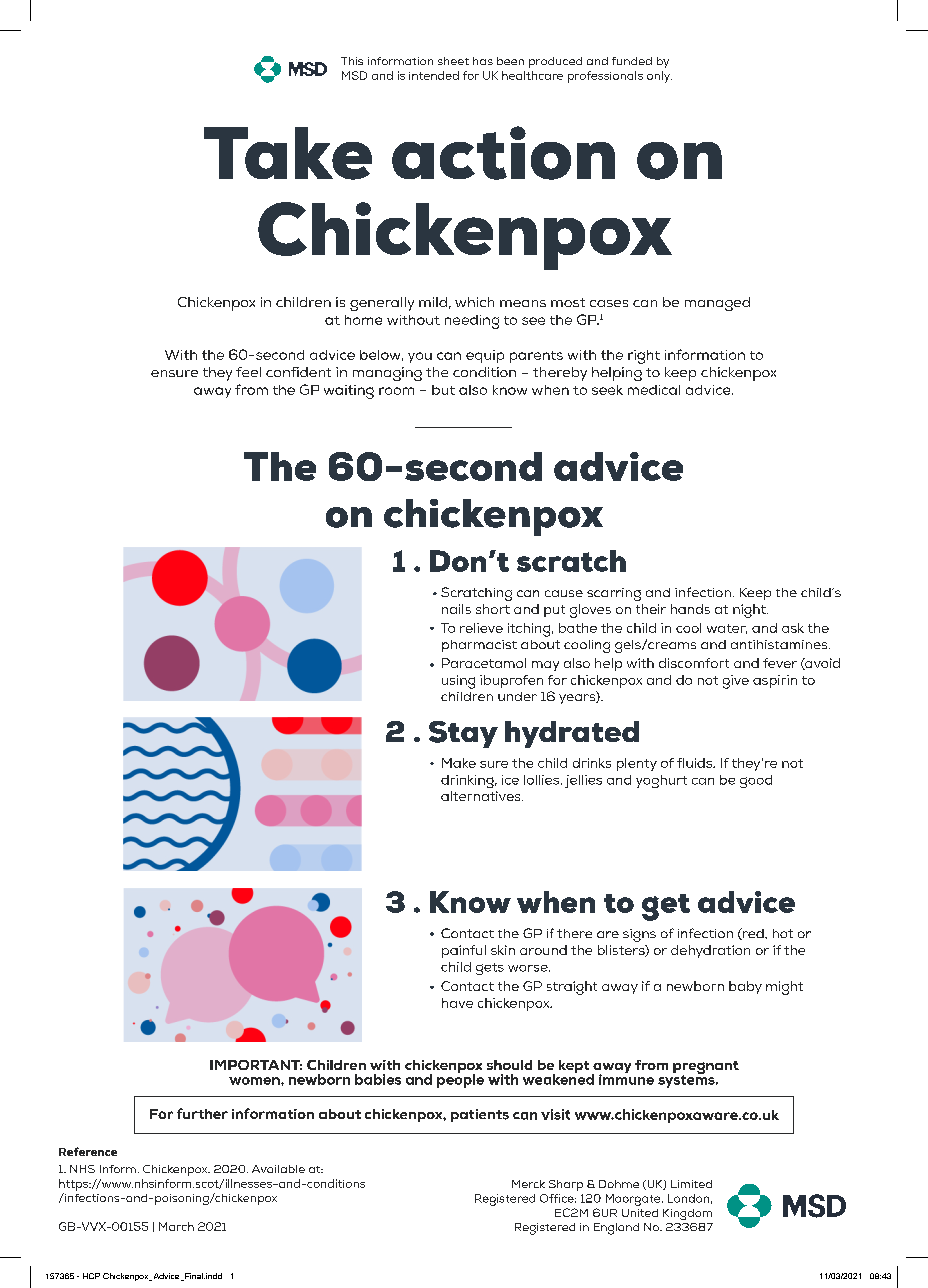 This document has height=1288, width=928. What do you see at coordinates (288, 153) in the document?
I see `Take` at bounding box center [288, 153].
